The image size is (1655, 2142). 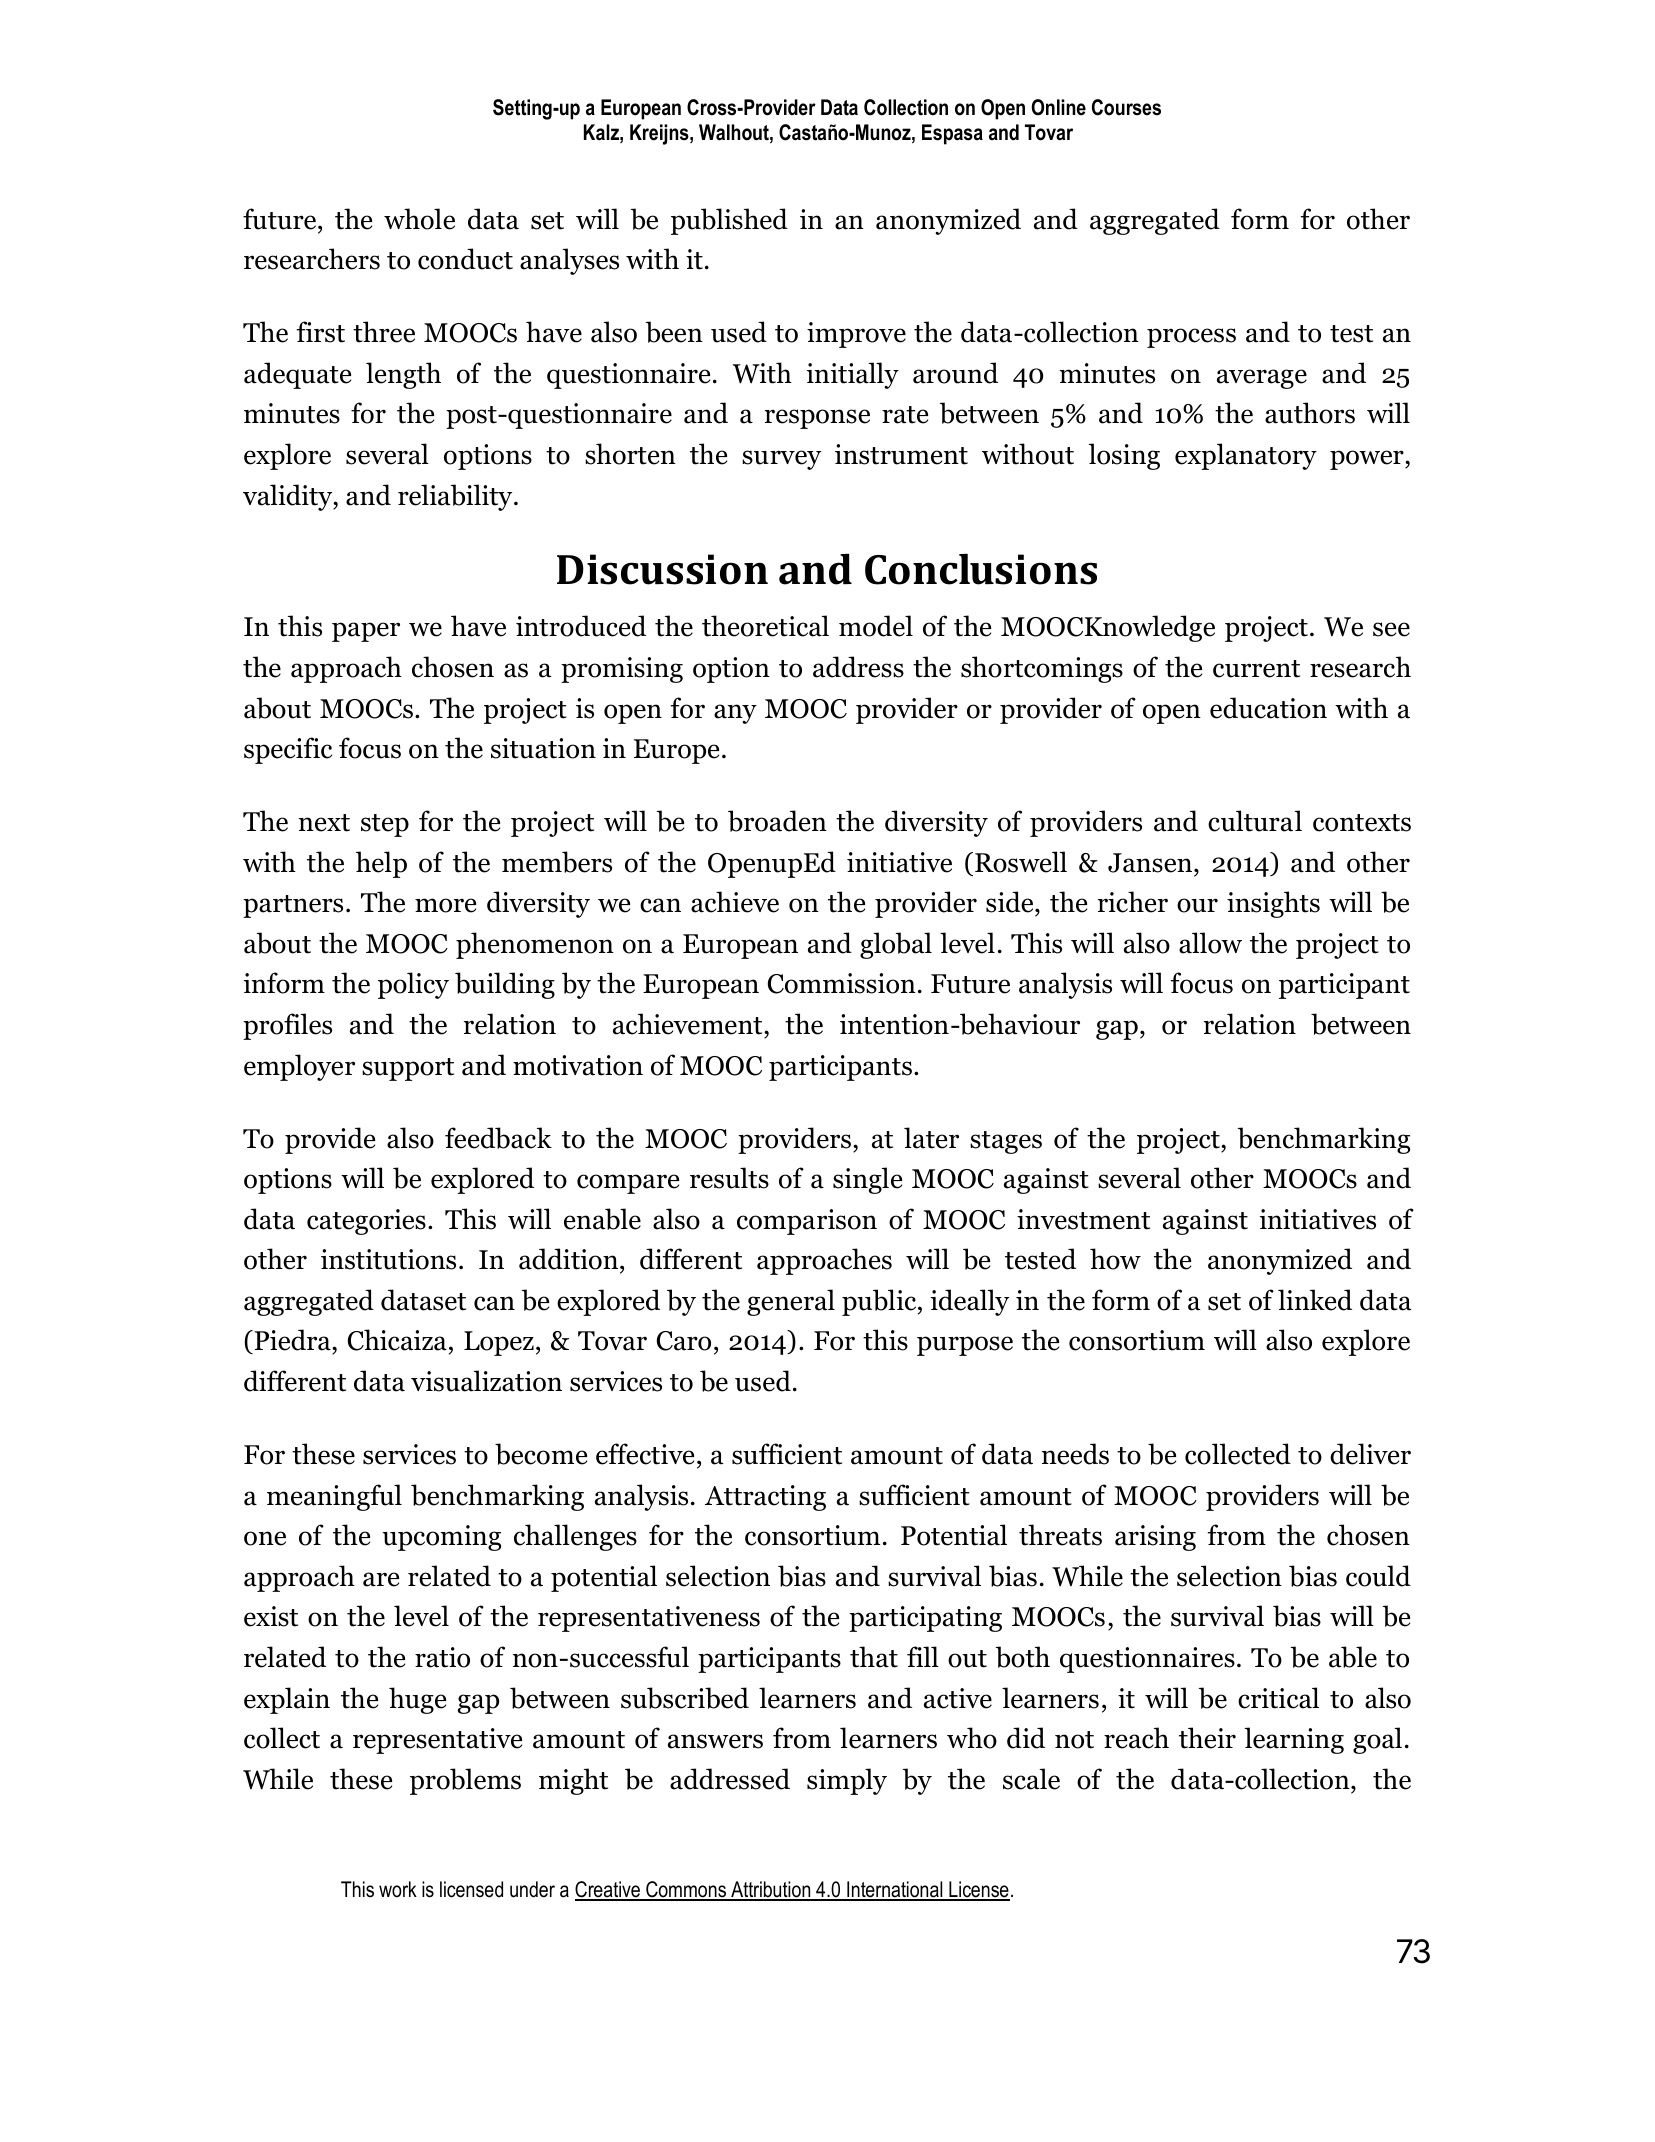 I want to click on allow, so click(x=1210, y=943).
